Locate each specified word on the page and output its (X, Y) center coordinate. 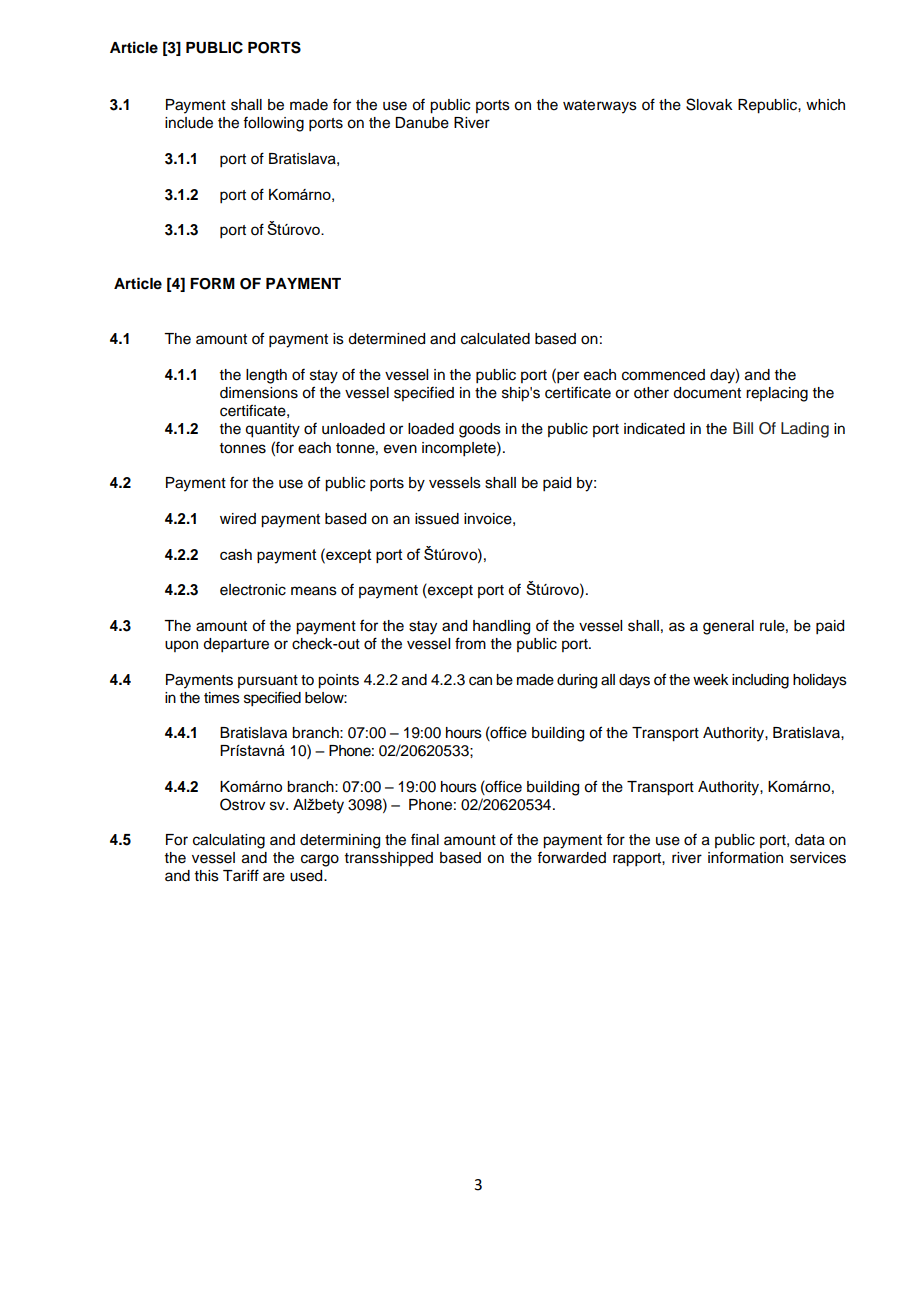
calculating (229, 841)
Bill (743, 428)
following (273, 124)
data (810, 840)
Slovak (709, 104)
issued (437, 519)
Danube (422, 123)
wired (238, 519)
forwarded (571, 858)
